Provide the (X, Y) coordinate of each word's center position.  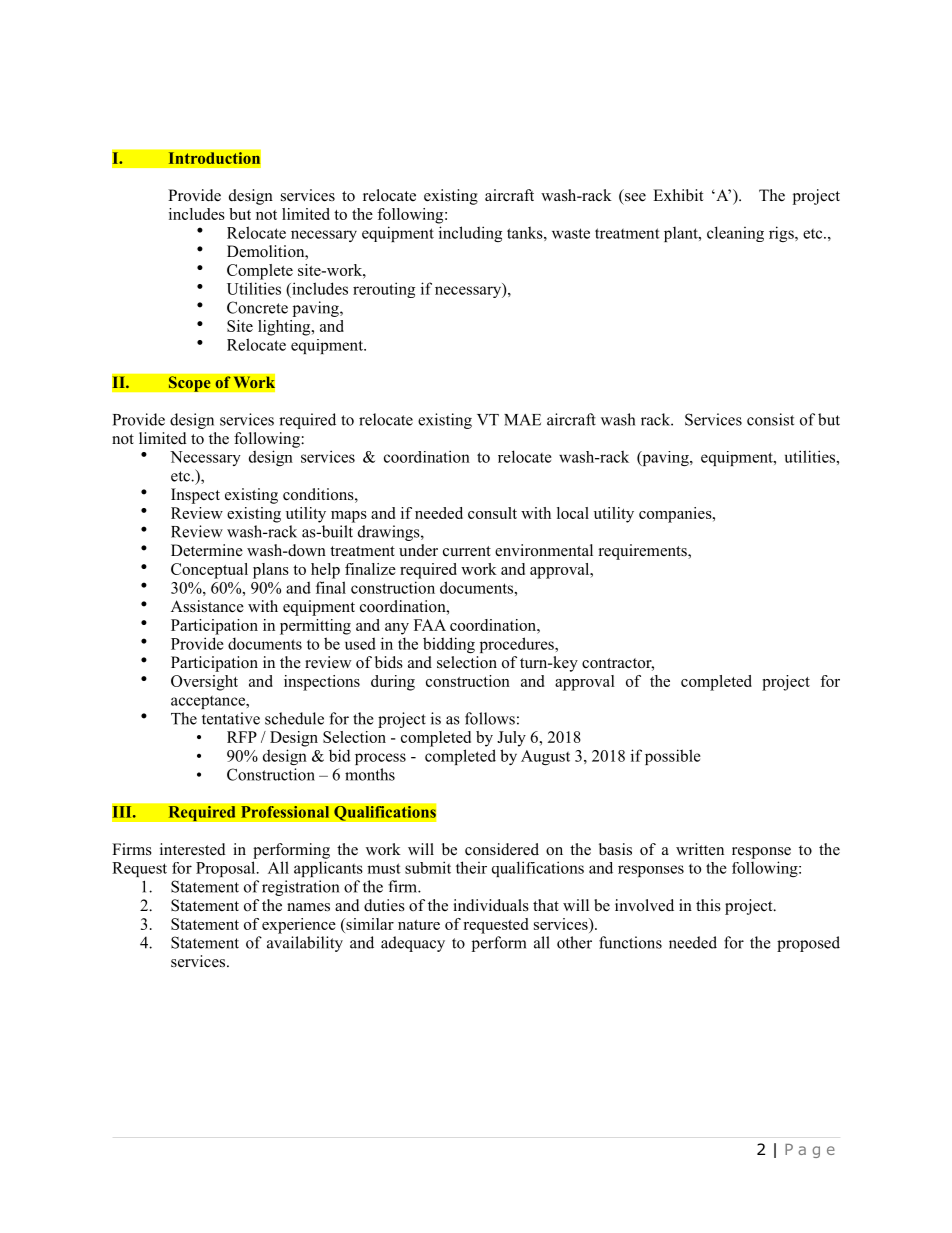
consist (770, 419)
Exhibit (678, 195)
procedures (518, 645)
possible (673, 757)
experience (299, 926)
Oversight (204, 683)
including (470, 234)
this (708, 905)
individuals (491, 905)
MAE (522, 420)
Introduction (214, 158)
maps (349, 517)
